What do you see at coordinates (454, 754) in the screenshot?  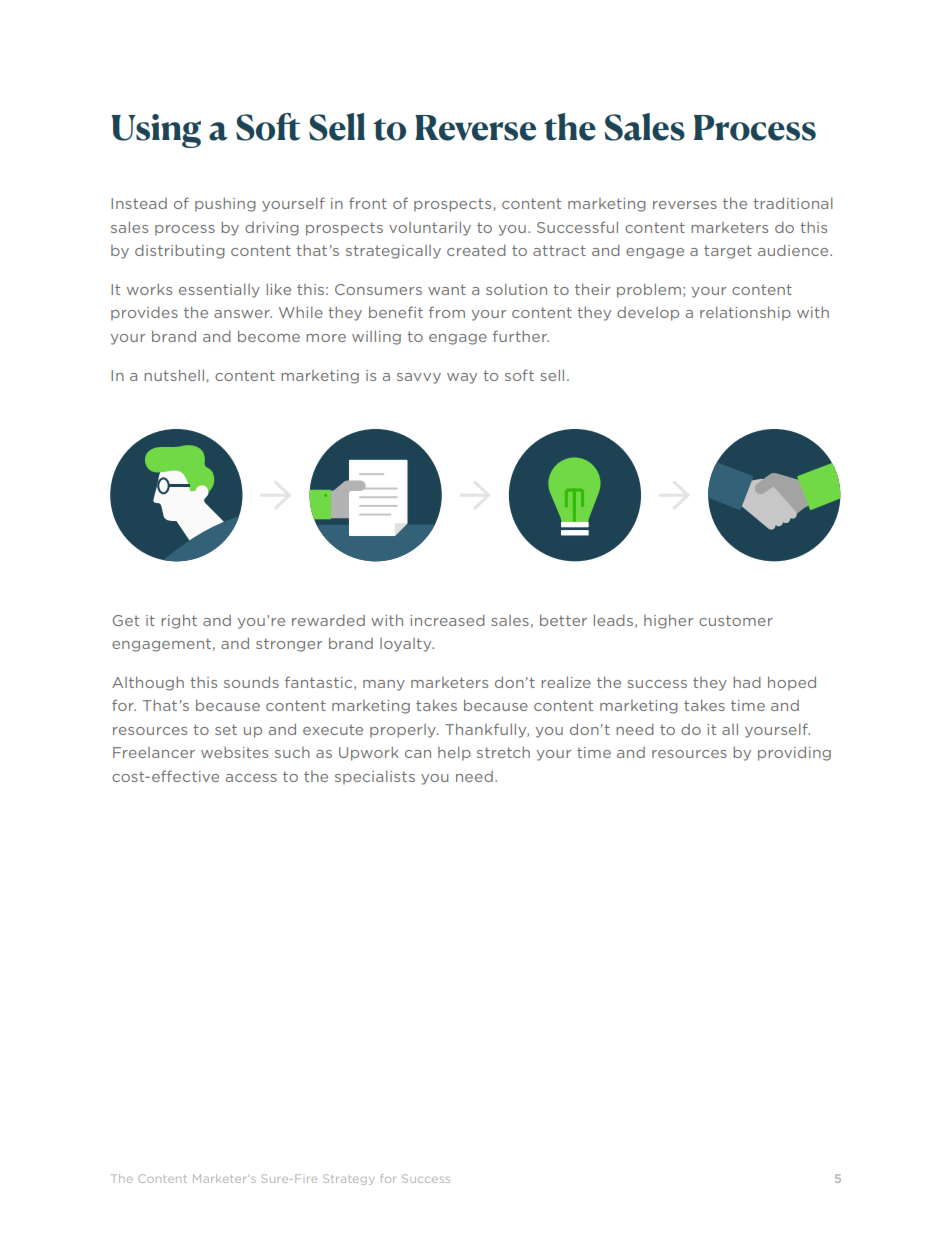 I see `help` at bounding box center [454, 754].
